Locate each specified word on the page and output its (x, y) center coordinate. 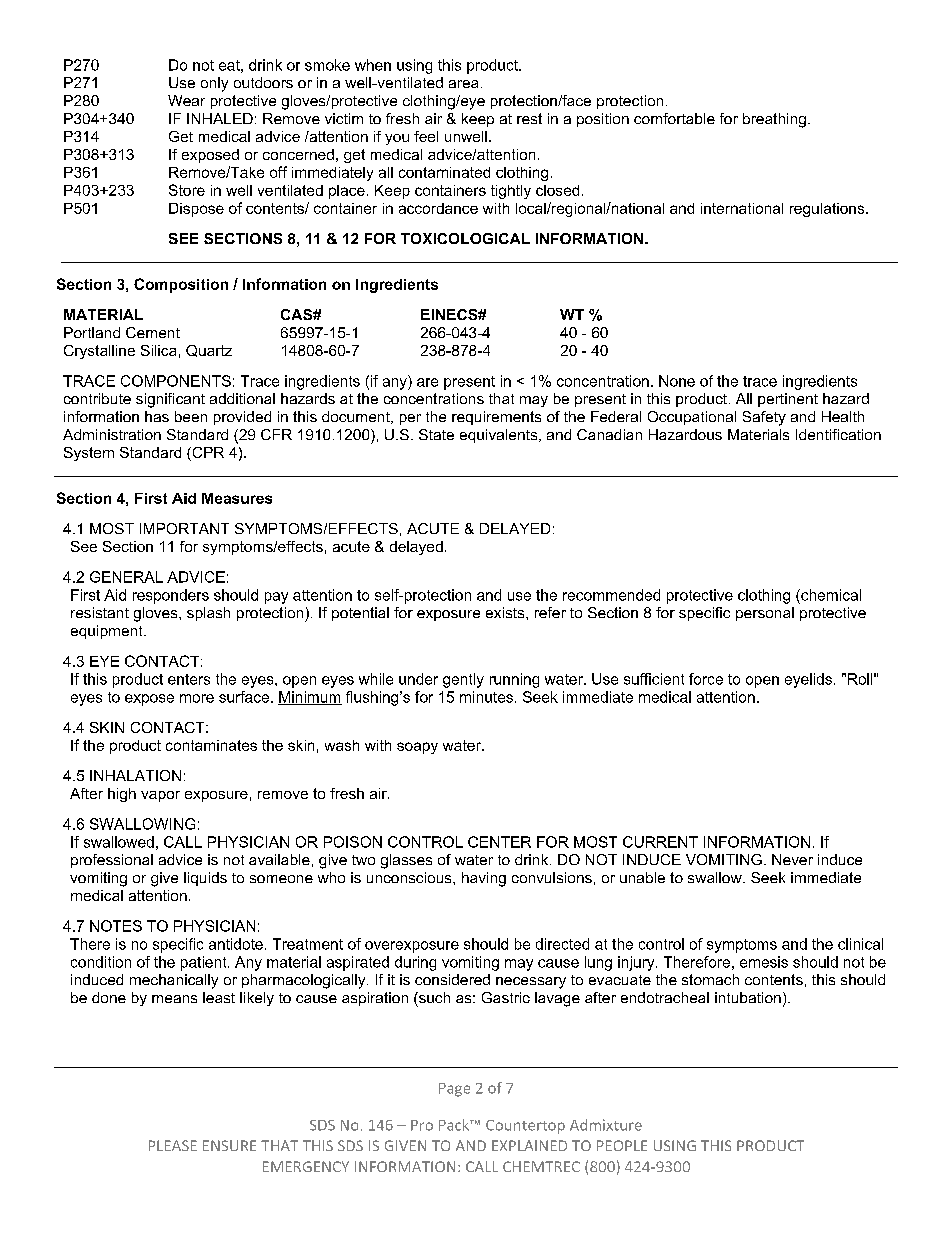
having (484, 879)
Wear (186, 100)
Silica (158, 350)
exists (506, 612)
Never (792, 859)
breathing (774, 120)
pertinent (788, 400)
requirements (496, 418)
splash (208, 614)
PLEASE (173, 1145)
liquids (205, 879)
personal (765, 614)
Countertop (525, 1127)
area (463, 84)
